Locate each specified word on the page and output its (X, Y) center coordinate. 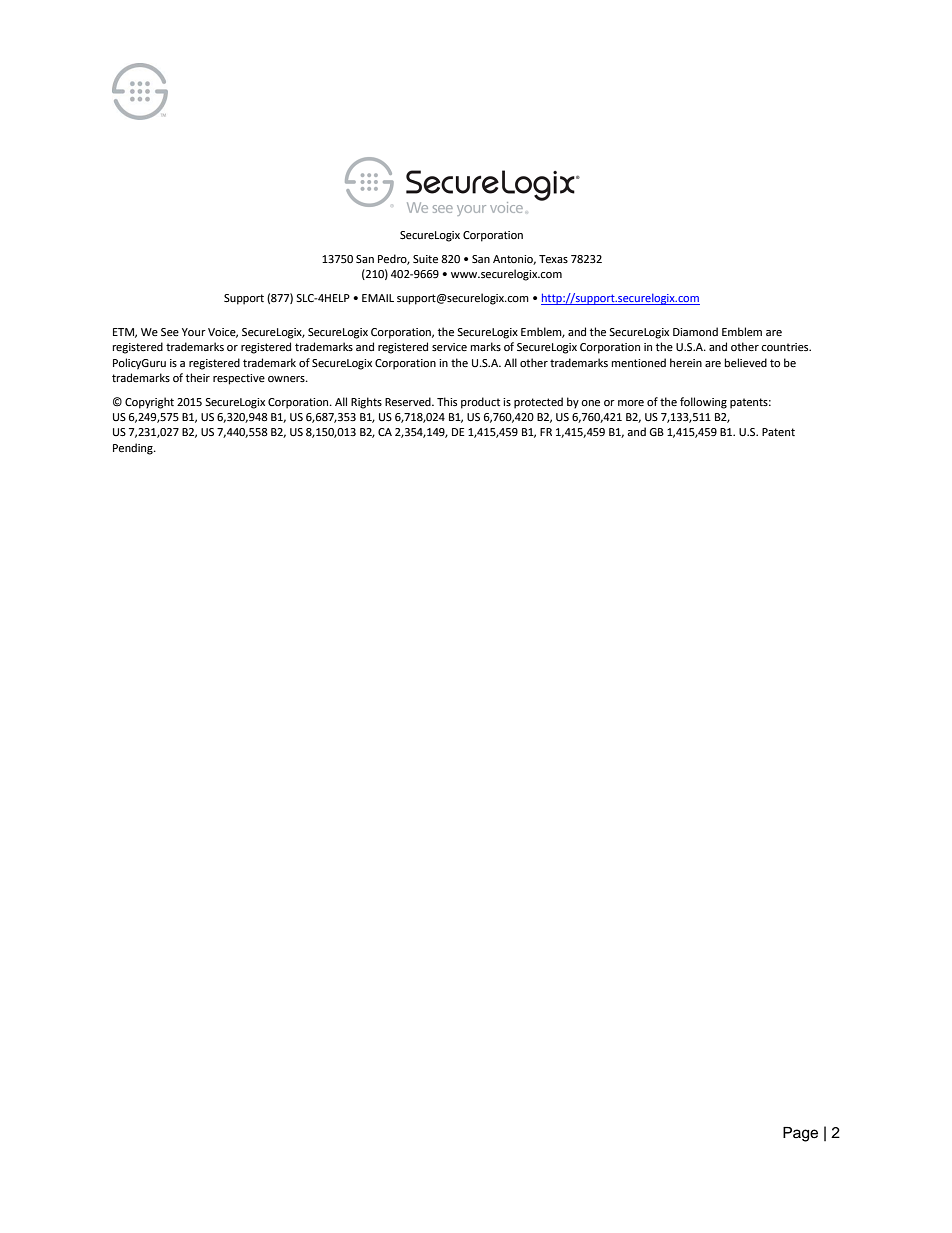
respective (239, 379)
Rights (366, 403)
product (480, 403)
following (703, 403)
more (631, 403)
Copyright (149, 403)
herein (686, 363)
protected (538, 403)
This (447, 401)
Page (800, 1134)
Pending (134, 449)
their (198, 378)
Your (194, 332)
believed (746, 362)
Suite (425, 259)
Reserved (409, 402)
